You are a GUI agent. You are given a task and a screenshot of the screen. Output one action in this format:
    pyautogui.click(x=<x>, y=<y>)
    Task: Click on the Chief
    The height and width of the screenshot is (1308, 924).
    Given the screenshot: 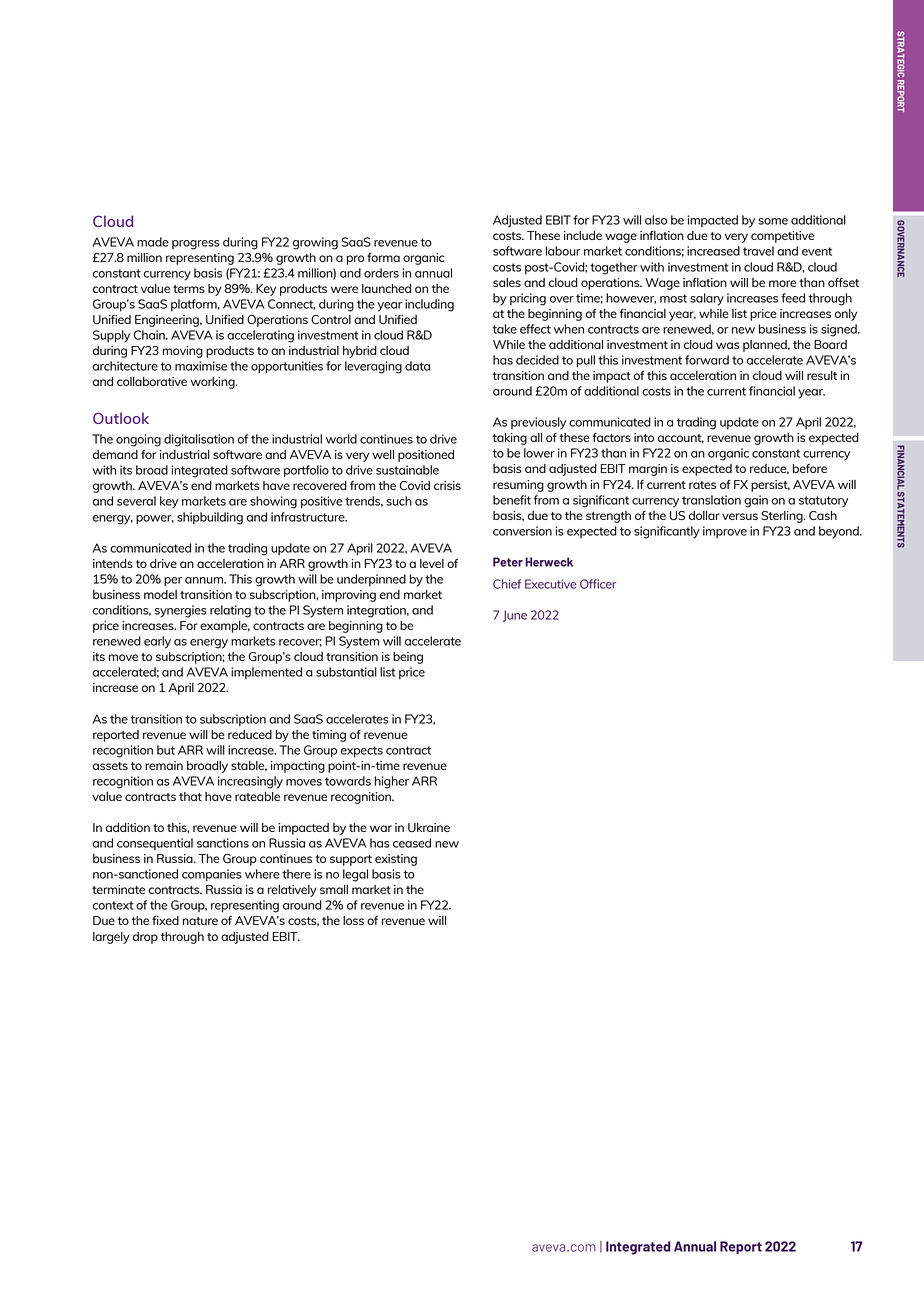 What is the action you would take?
    pyautogui.click(x=507, y=584)
